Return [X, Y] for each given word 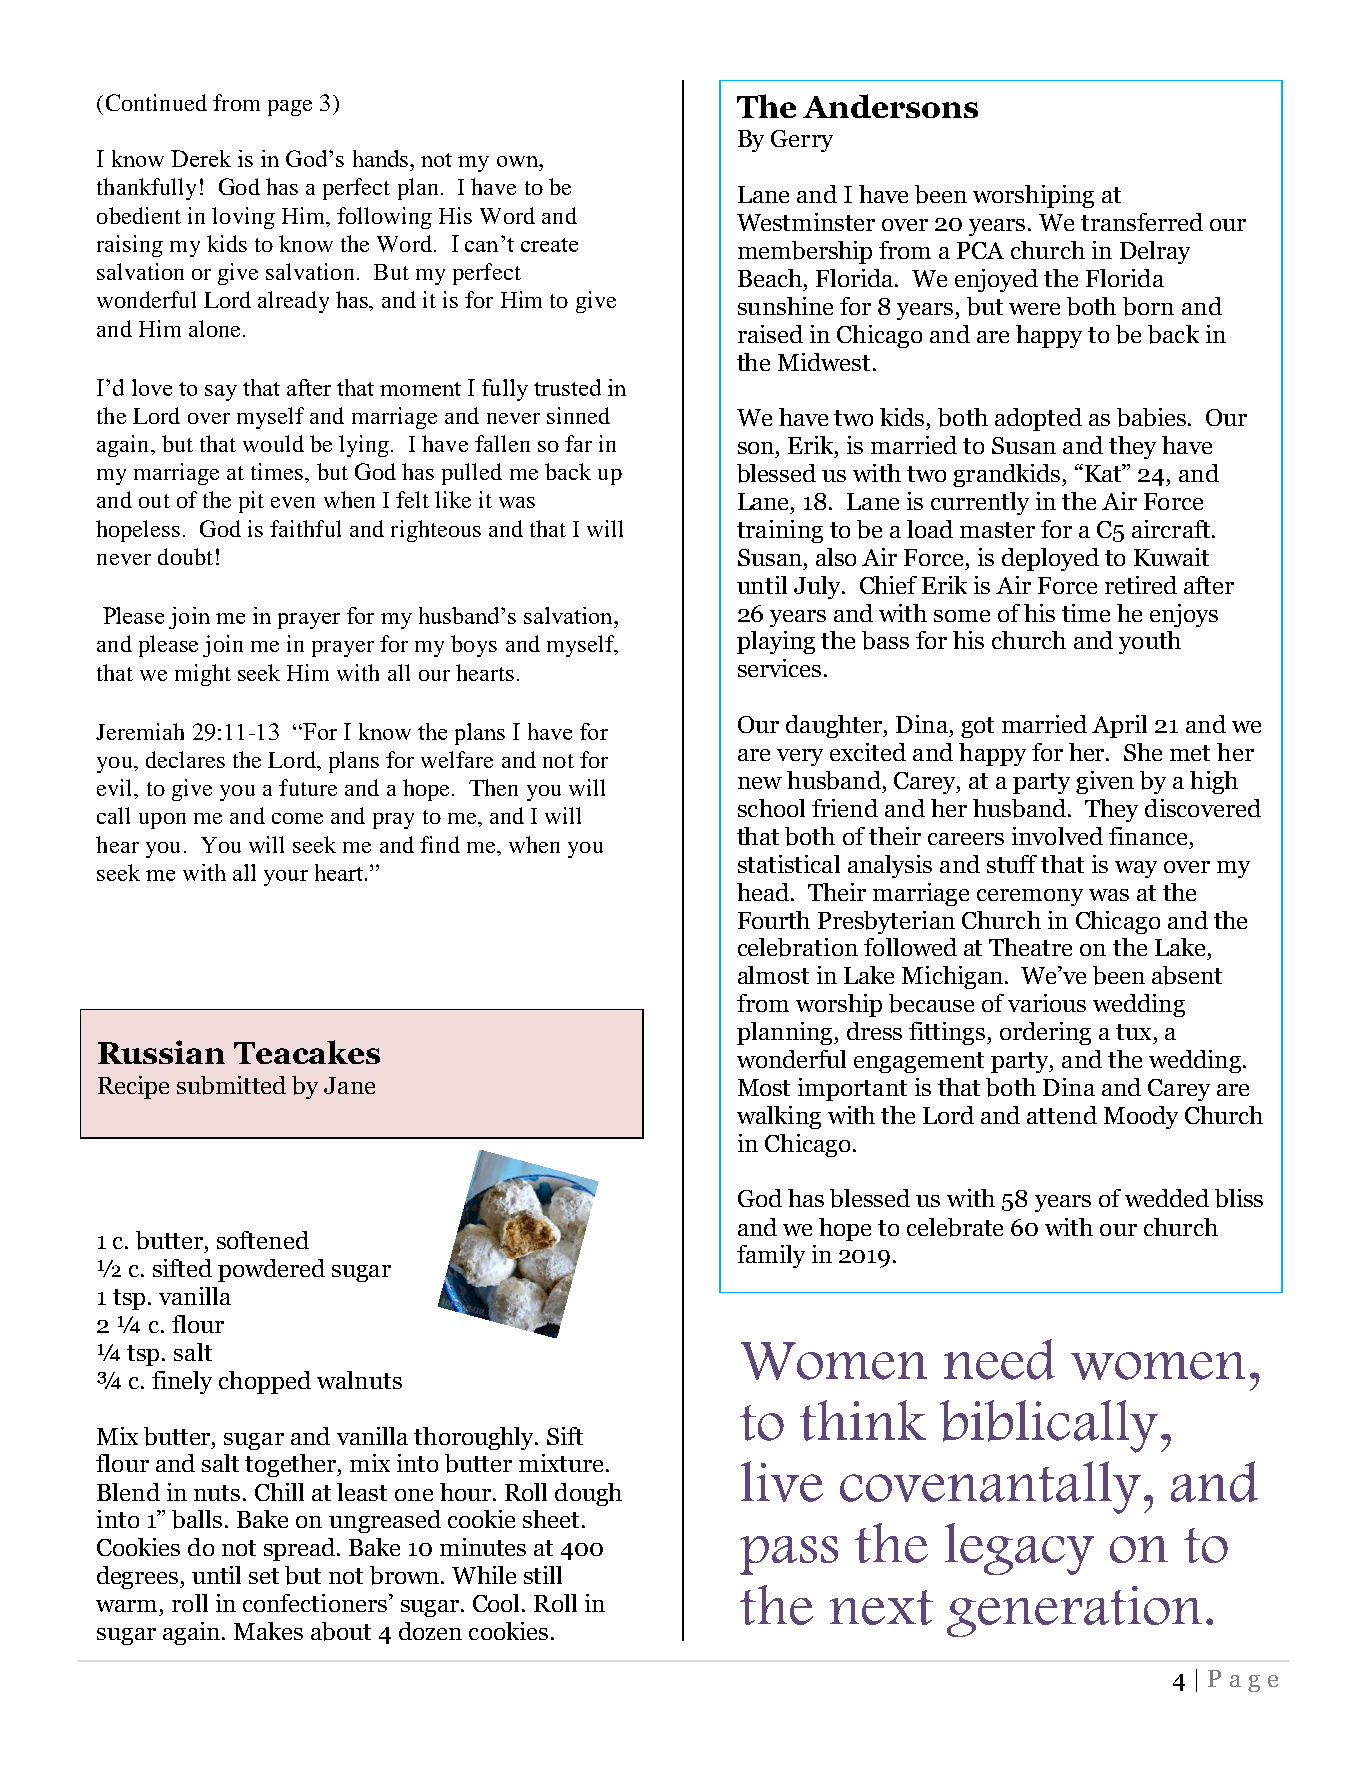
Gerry [802, 141]
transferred [1142, 222]
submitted [231, 1085]
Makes [268, 1631]
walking [779, 1117]
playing [776, 642]
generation [1074, 1611]
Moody [1141, 1117]
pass [789, 1555]
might [203, 675]
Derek [201, 158]
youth [1150, 642]
